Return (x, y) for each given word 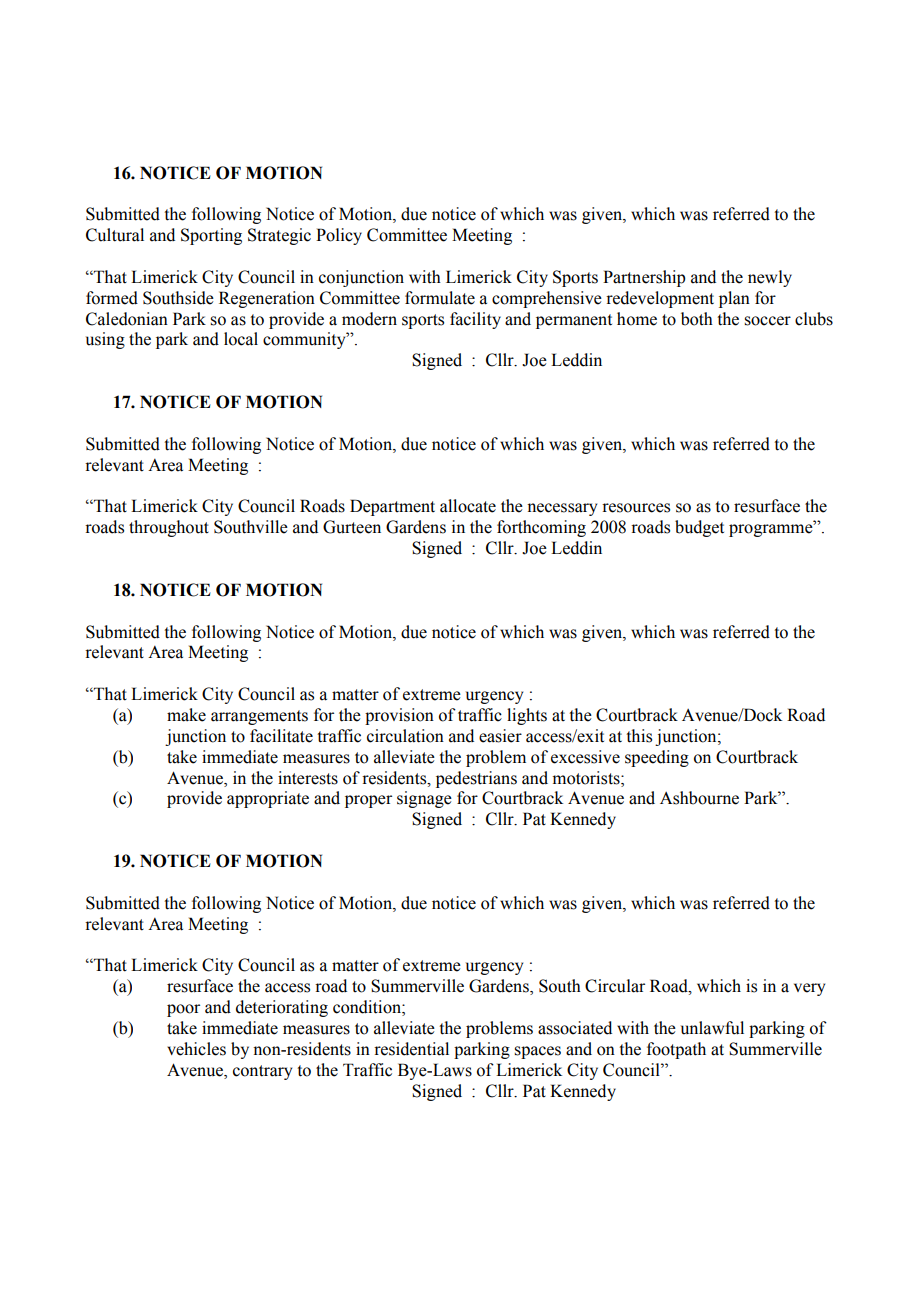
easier (500, 736)
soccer (767, 321)
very (809, 989)
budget (699, 528)
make (186, 715)
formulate (440, 298)
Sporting (211, 236)
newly (770, 278)
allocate (468, 506)
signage (424, 799)
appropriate (268, 799)
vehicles (196, 1049)
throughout (169, 528)
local (241, 339)
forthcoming (541, 528)
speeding (657, 758)
